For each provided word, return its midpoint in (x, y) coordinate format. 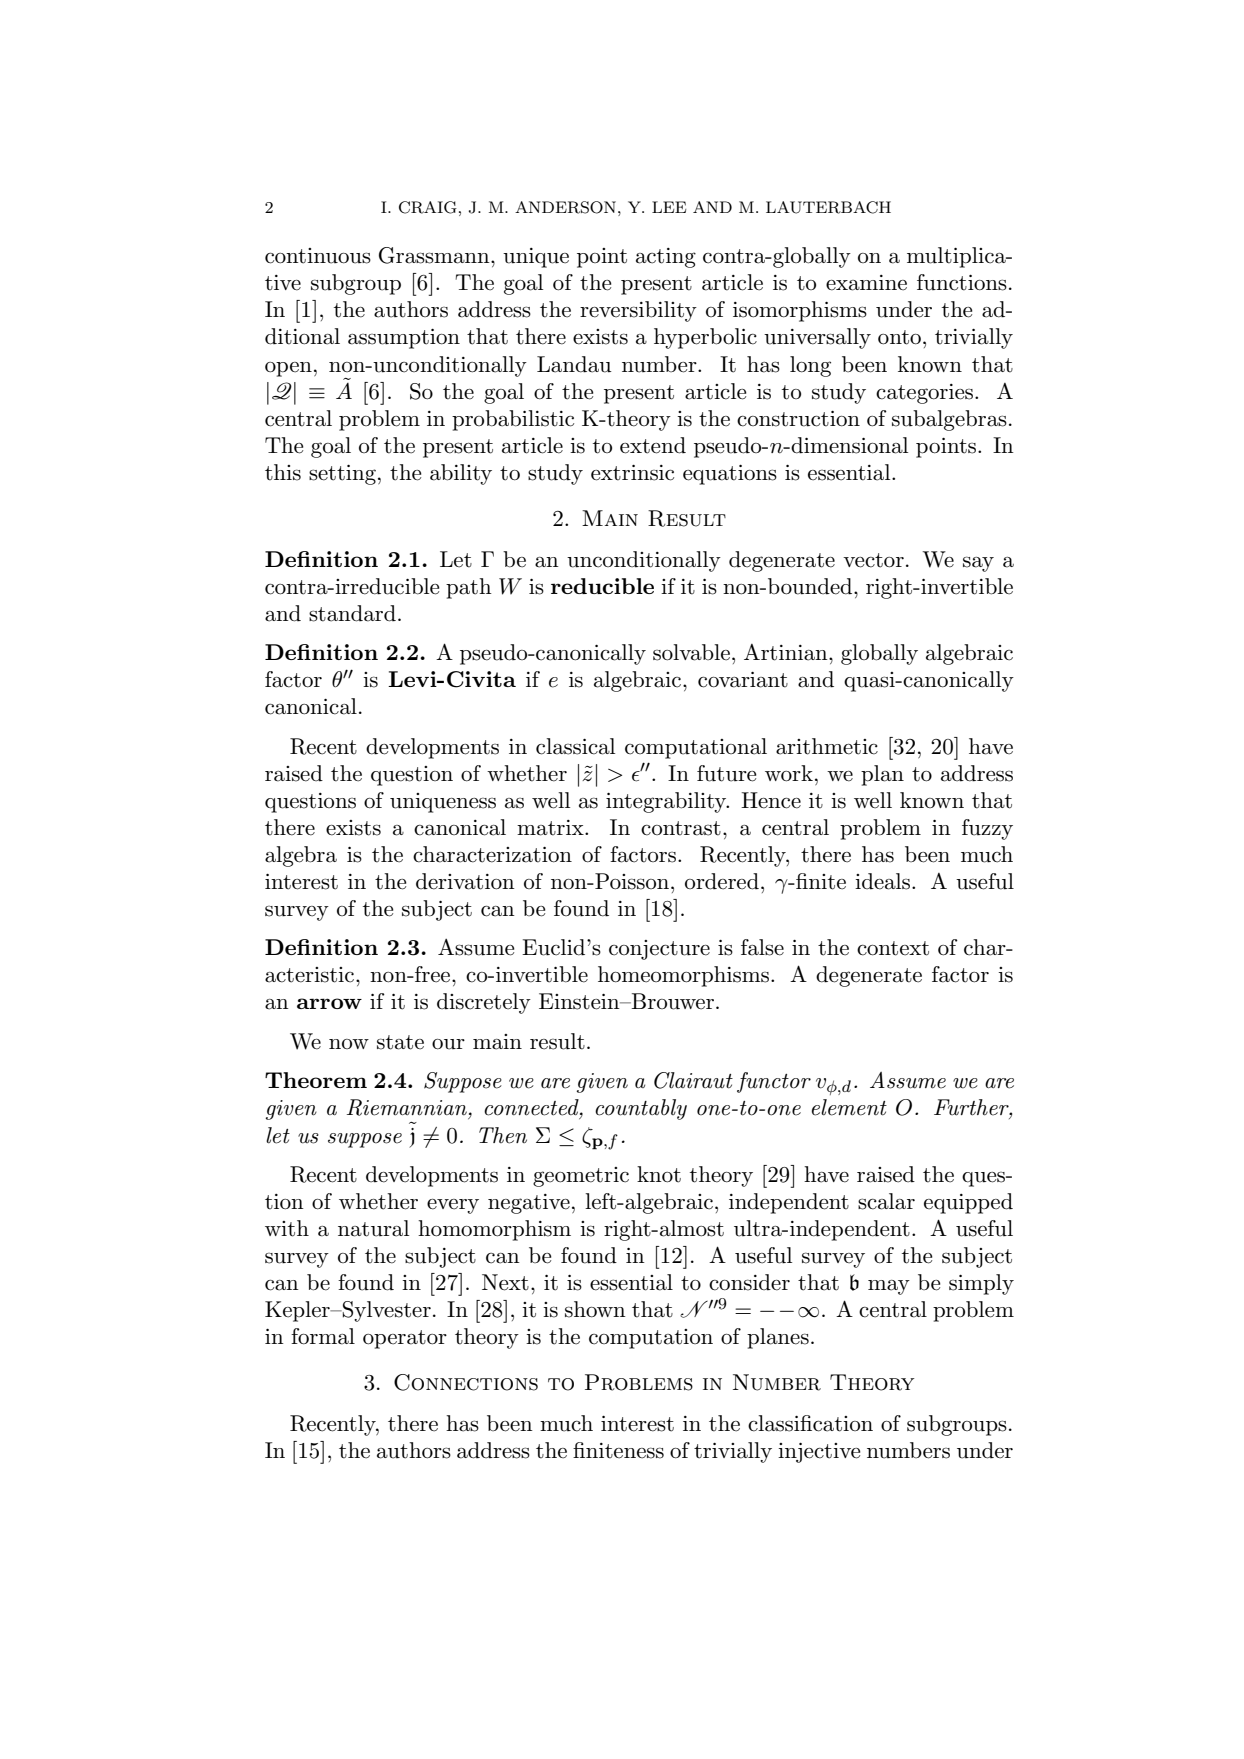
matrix (551, 828)
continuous (318, 256)
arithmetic (827, 746)
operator (405, 1339)
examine (866, 283)
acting (666, 258)
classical (575, 746)
